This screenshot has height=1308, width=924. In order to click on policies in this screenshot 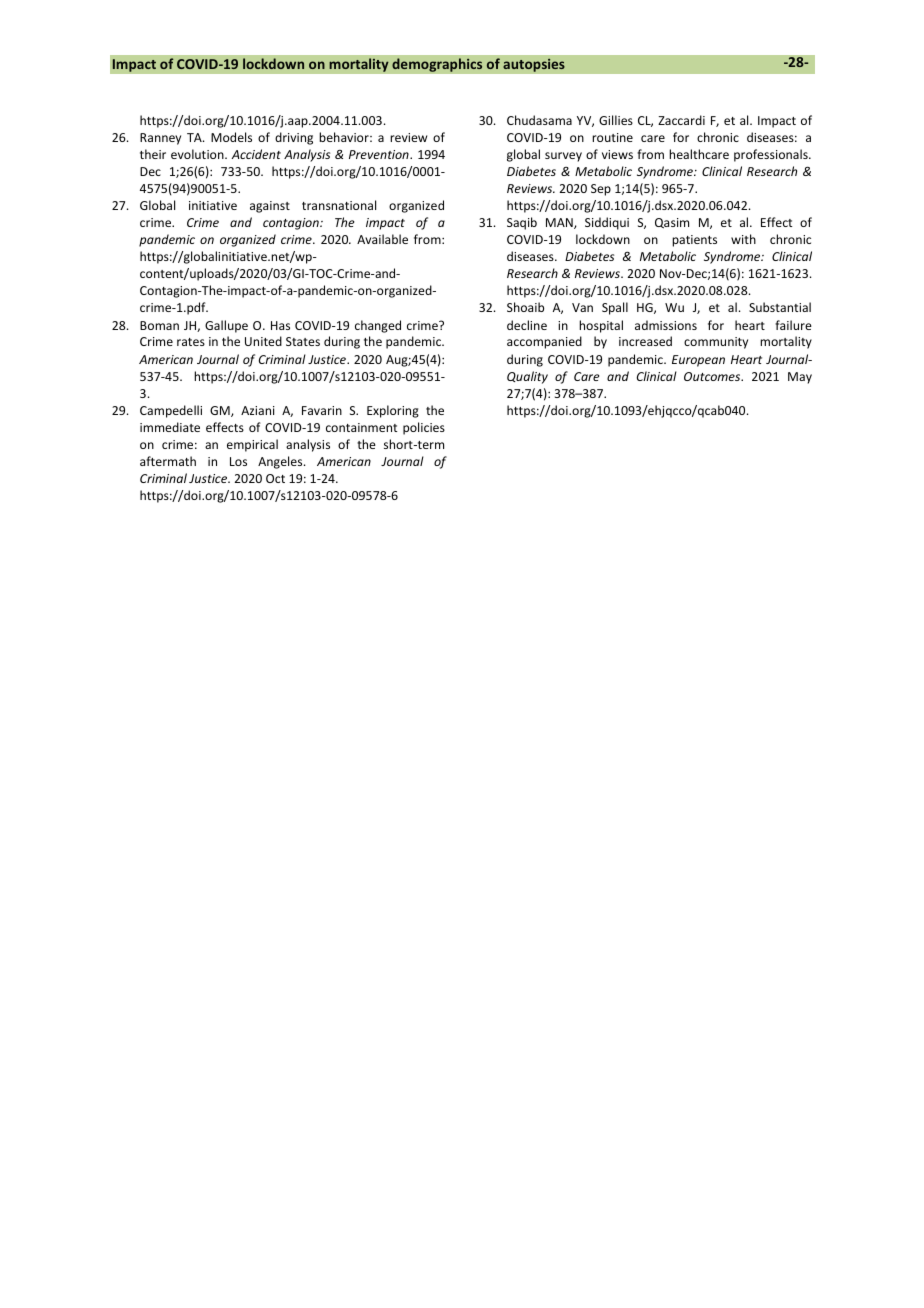, I will do `click(424, 428)`.
